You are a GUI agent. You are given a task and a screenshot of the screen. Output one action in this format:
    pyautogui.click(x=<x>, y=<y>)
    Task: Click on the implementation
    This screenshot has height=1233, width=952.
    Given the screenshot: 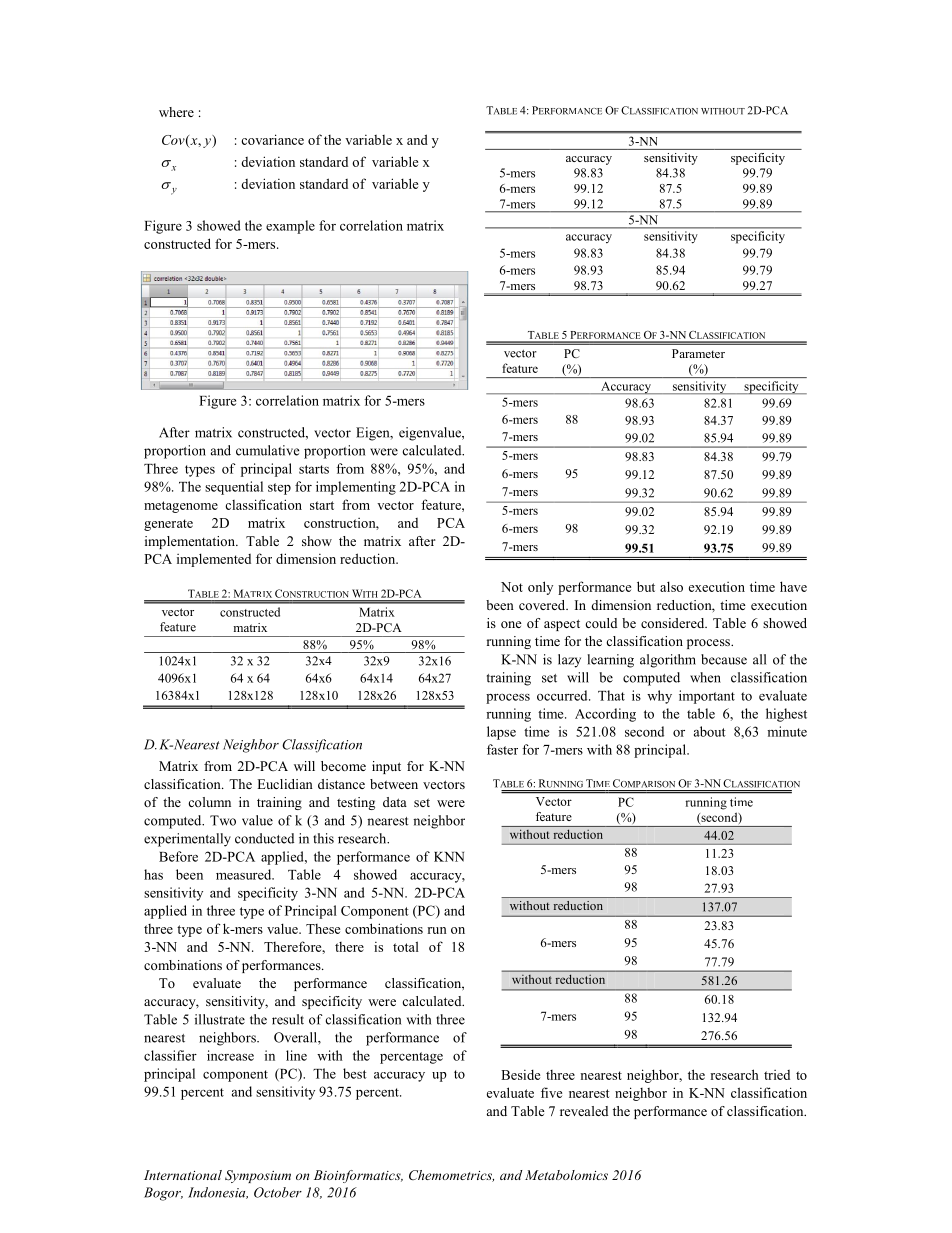 What is the action you would take?
    pyautogui.click(x=191, y=542)
